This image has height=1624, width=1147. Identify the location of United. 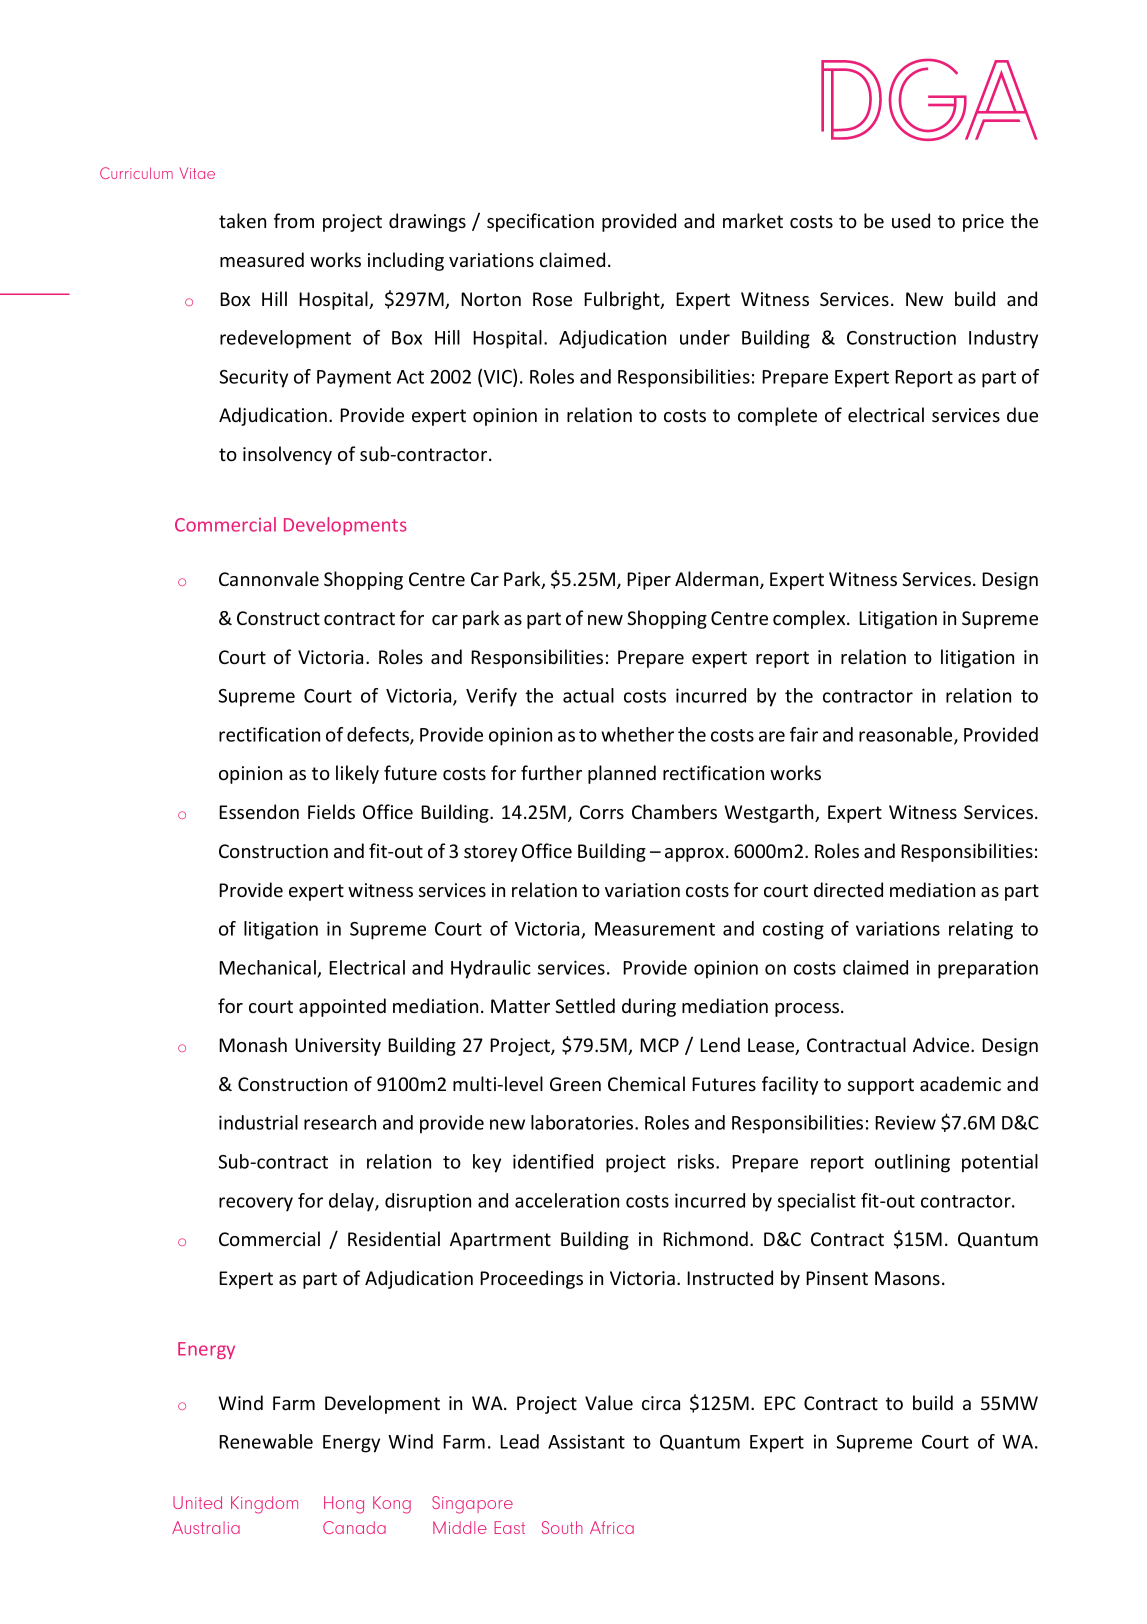
(197, 1502).
